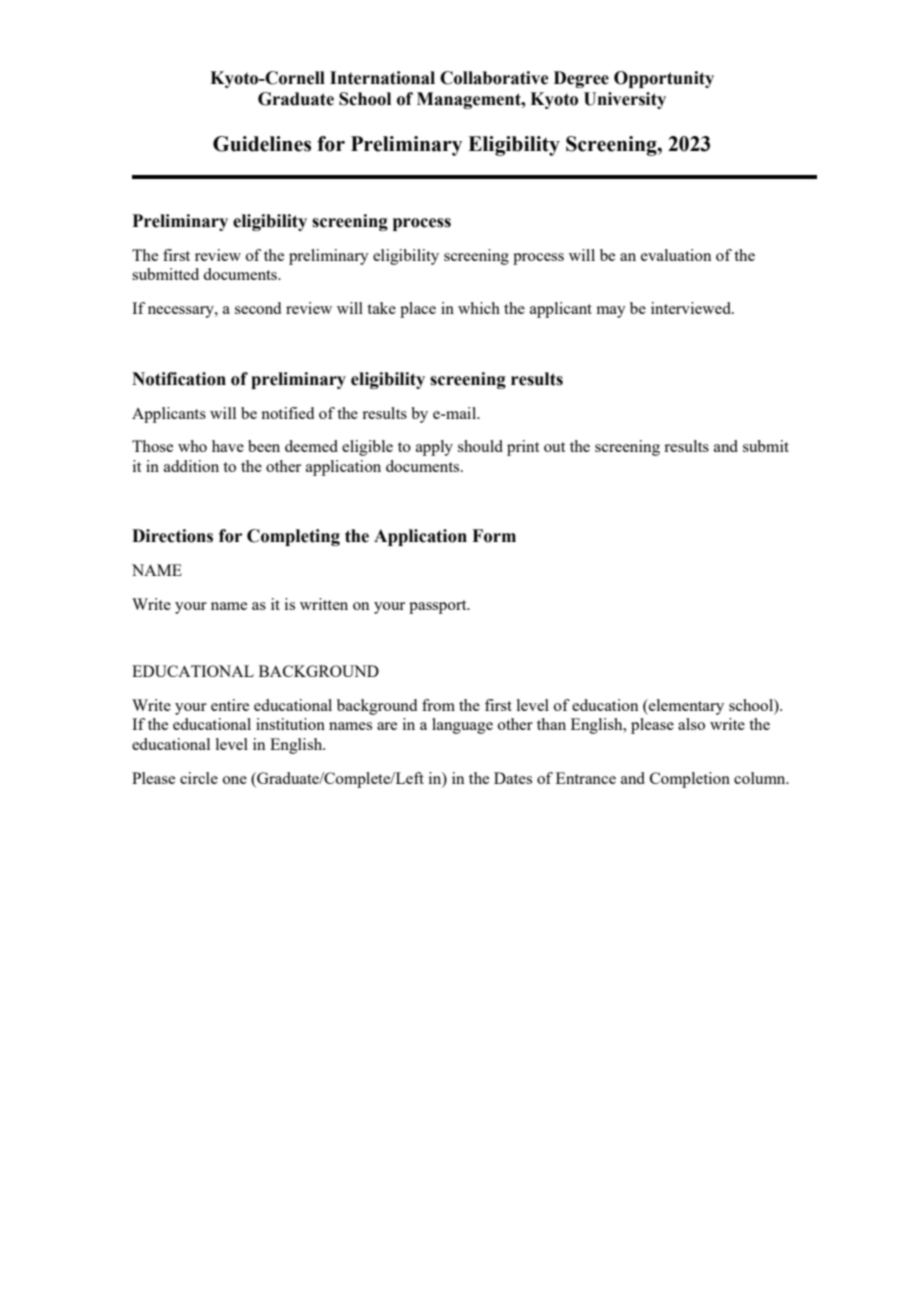 This image has width=924, height=1308. I want to click on Form, so click(494, 536).
